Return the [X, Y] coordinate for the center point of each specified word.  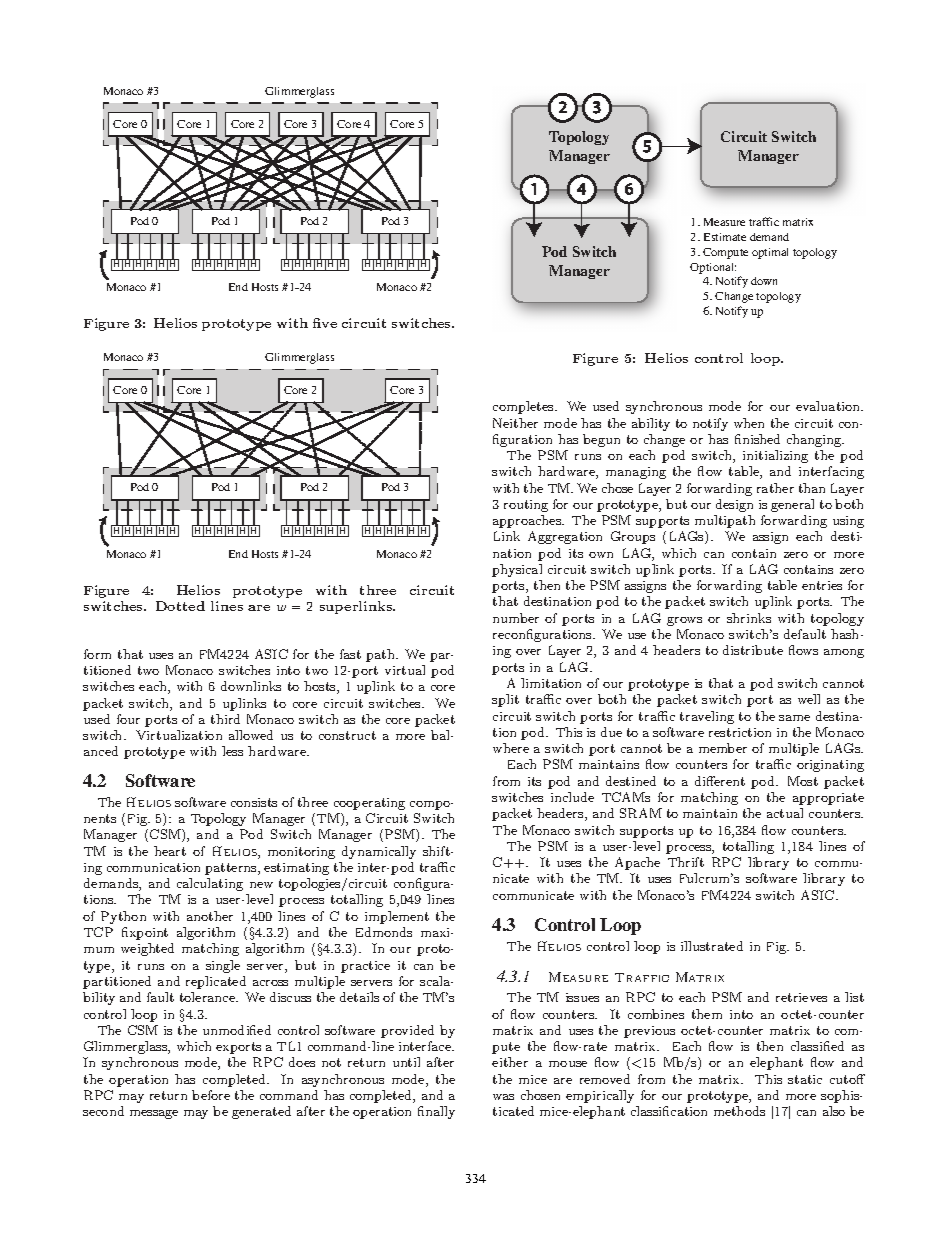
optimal [770, 253]
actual [785, 813]
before [211, 1095]
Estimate [725, 237]
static [805, 1079]
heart [170, 851]
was [503, 1097]
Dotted [180, 606]
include [572, 797]
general [792, 505]
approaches [528, 521]
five [325, 323]
